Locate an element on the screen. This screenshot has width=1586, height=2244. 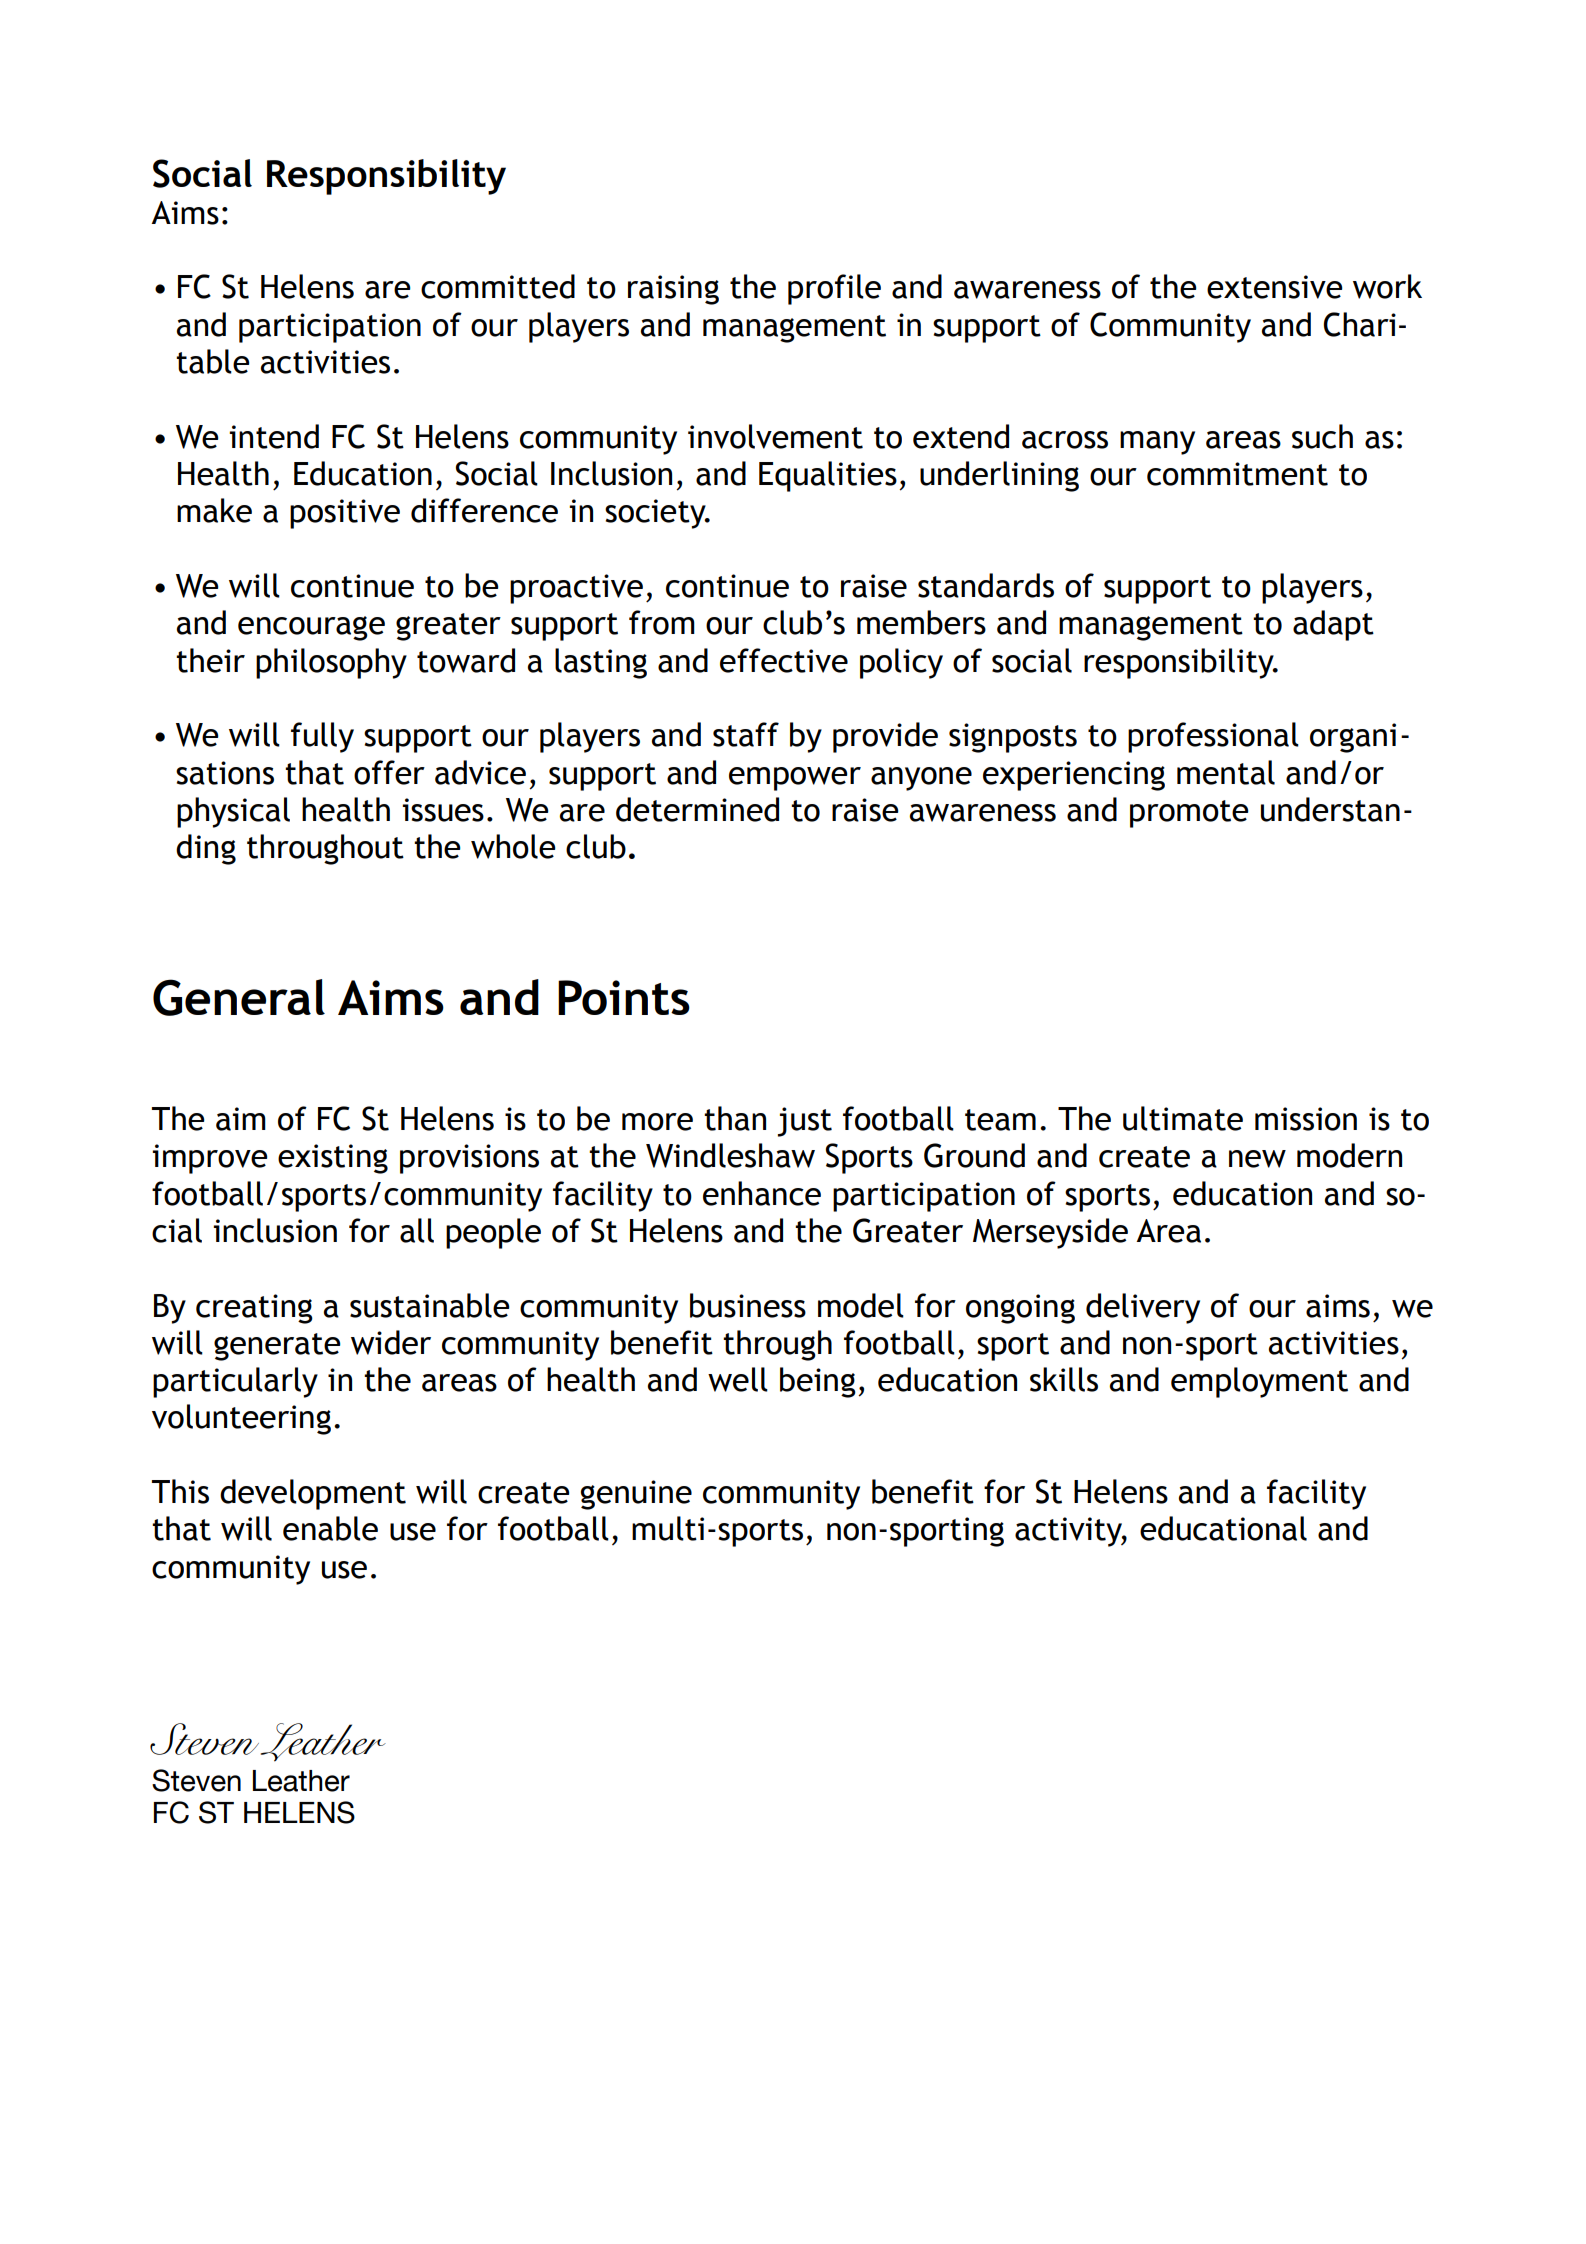
committed is located at coordinates (498, 286).
